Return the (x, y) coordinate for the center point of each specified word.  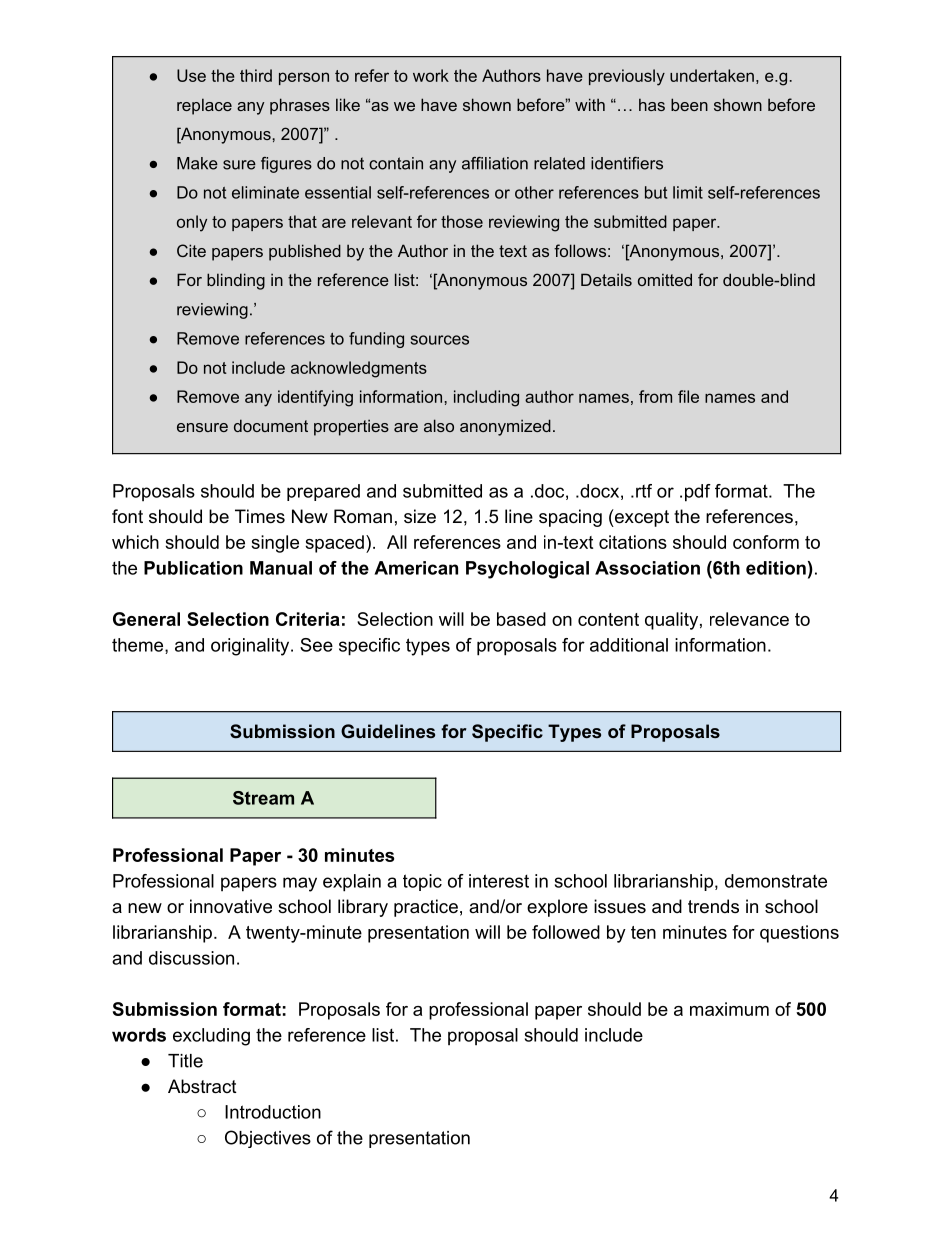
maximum (729, 1009)
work (431, 75)
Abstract (202, 1086)
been (689, 104)
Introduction (273, 1112)
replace (204, 106)
